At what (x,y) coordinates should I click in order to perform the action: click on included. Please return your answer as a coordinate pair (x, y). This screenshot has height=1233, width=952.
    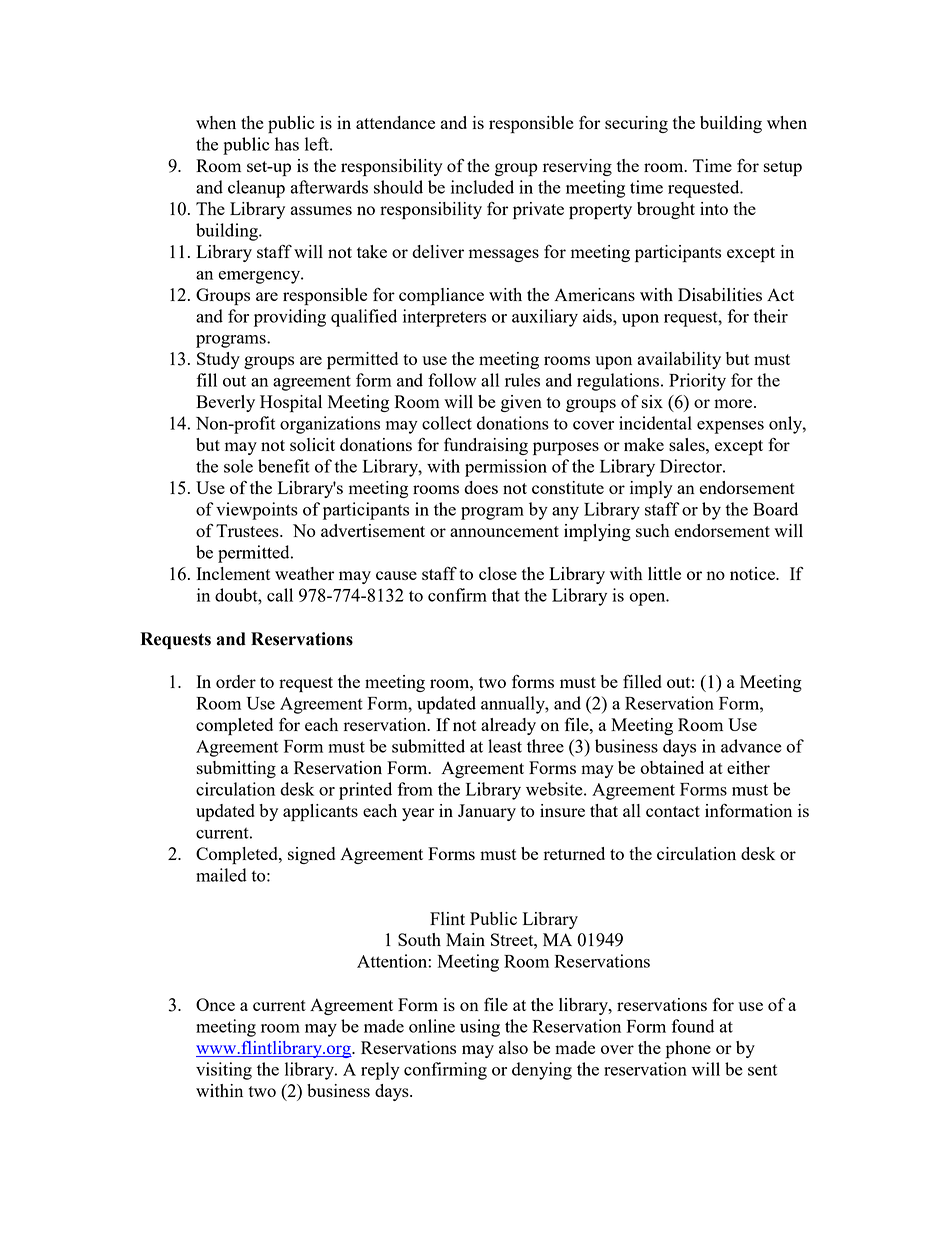
    Looking at the image, I should click on (482, 187).
